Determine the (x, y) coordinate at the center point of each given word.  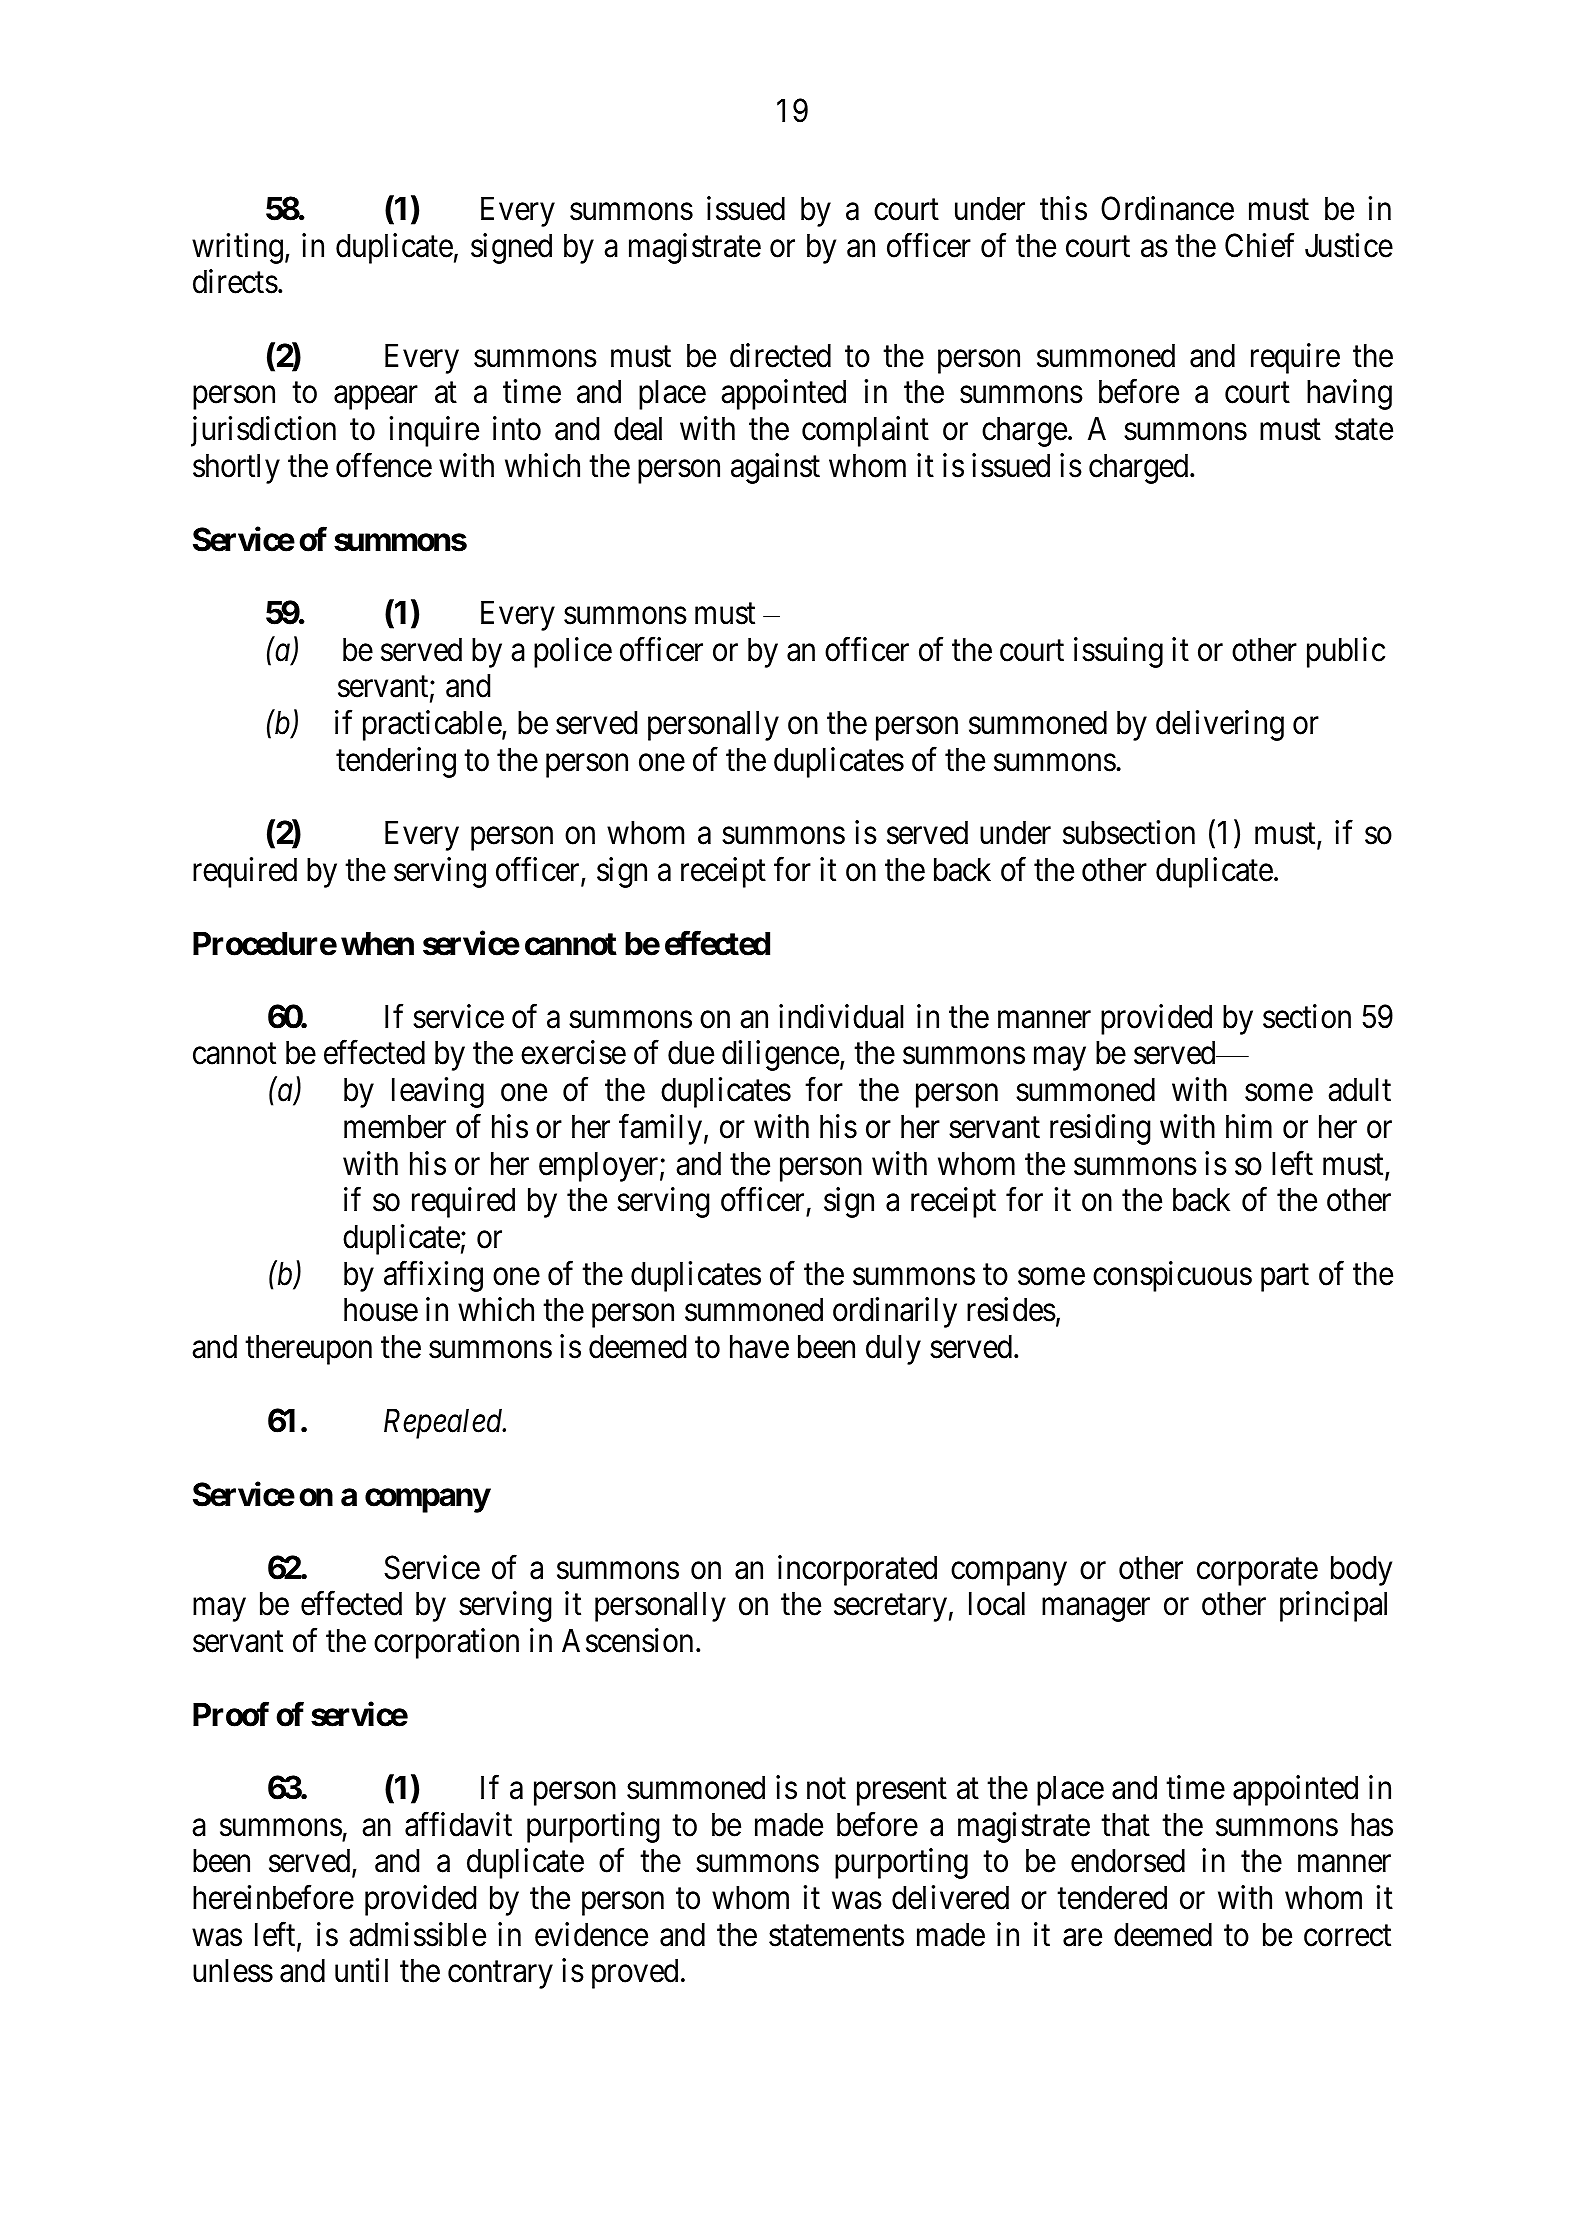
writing (237, 248)
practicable (433, 725)
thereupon (308, 1349)
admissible (417, 1934)
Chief (1259, 245)
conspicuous (1172, 1276)
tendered (1112, 1897)
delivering (1220, 725)
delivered (950, 1897)
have (759, 1346)
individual (841, 1016)
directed (780, 355)
